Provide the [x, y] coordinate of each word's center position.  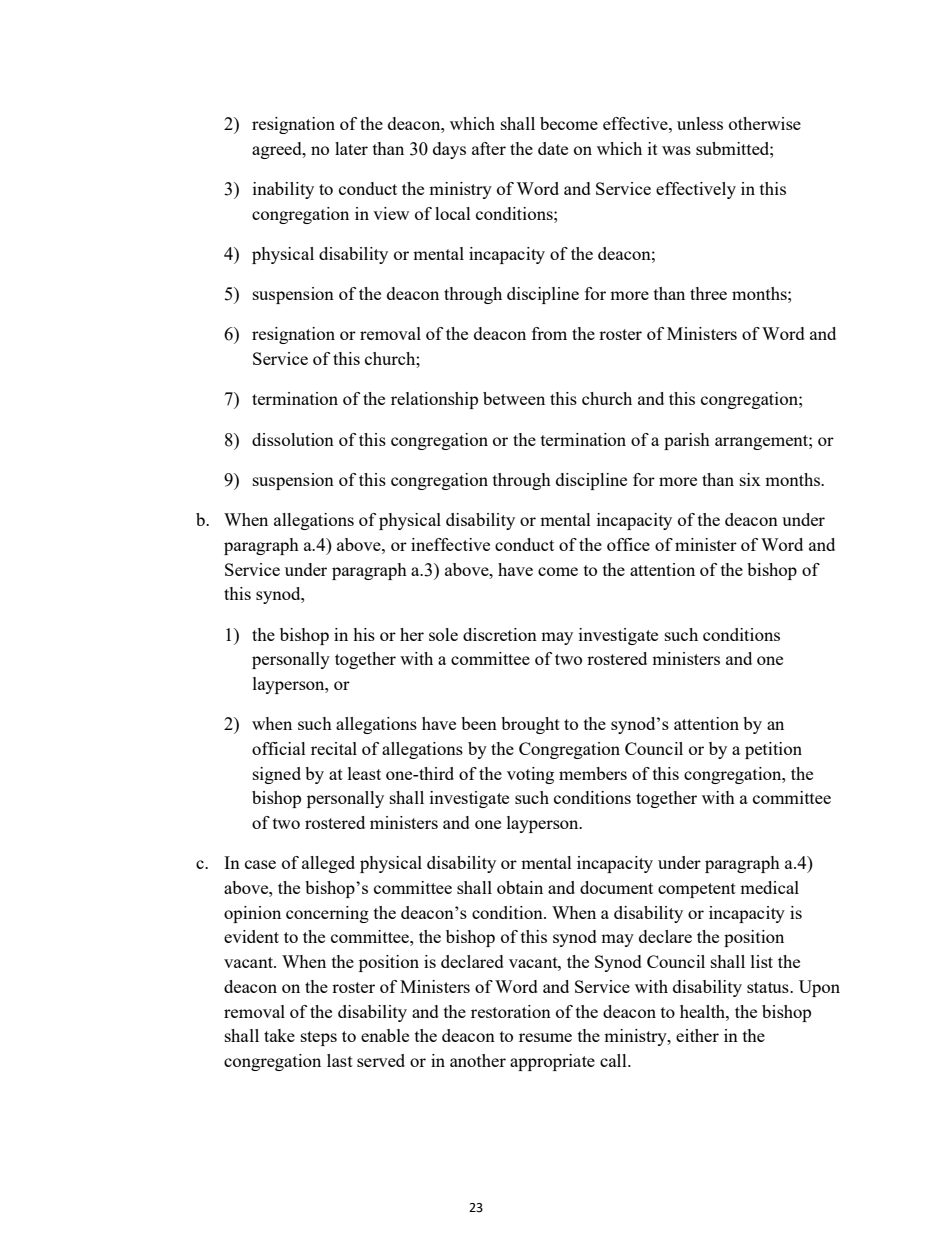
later [351, 148]
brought [530, 725]
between [514, 398]
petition [773, 750]
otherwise [765, 123]
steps [319, 1038]
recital [334, 748]
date [553, 148]
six [750, 479]
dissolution [293, 439]
